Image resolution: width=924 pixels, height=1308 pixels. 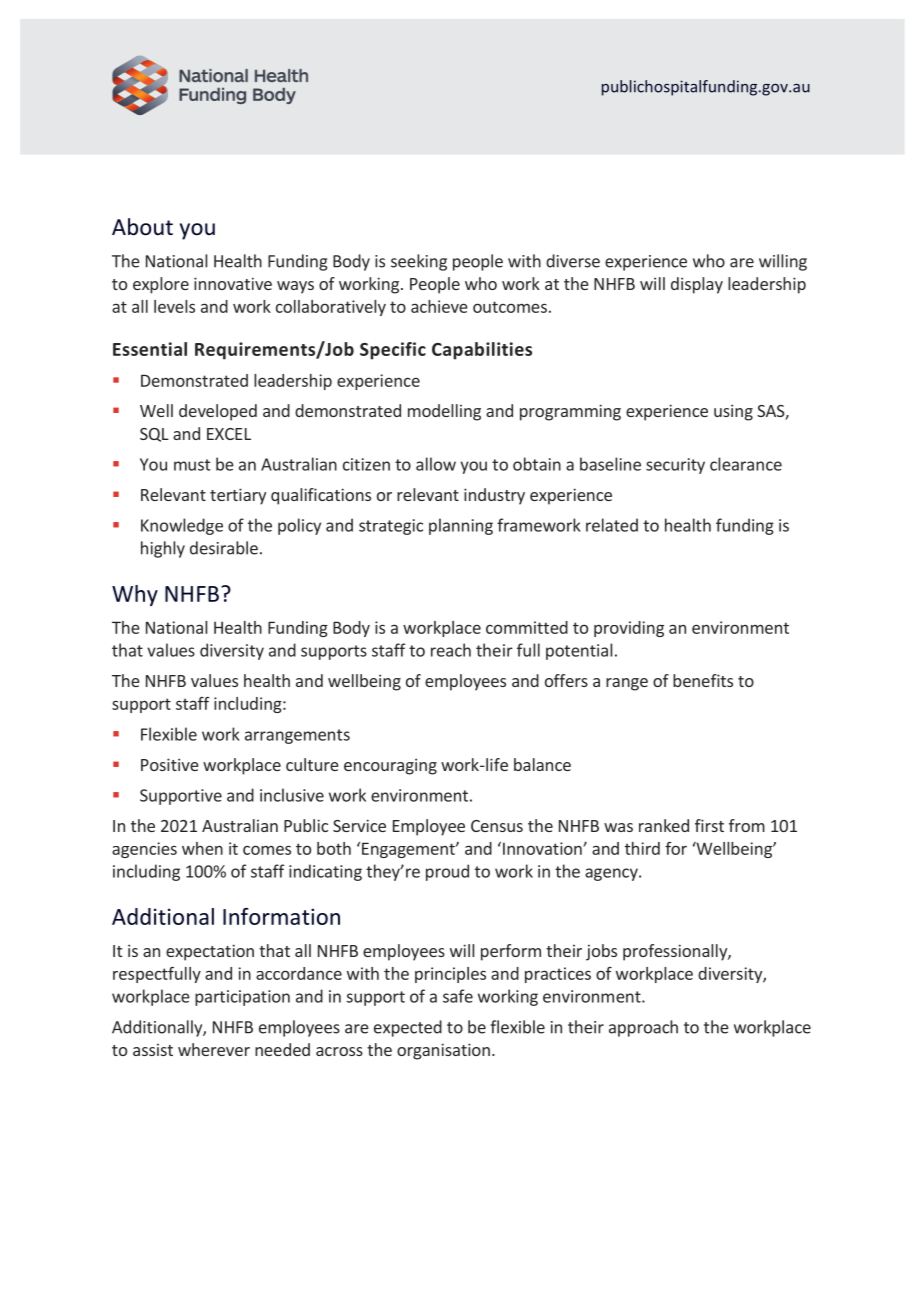 What do you see at coordinates (419, 262) in the page?
I see `seeking` at bounding box center [419, 262].
